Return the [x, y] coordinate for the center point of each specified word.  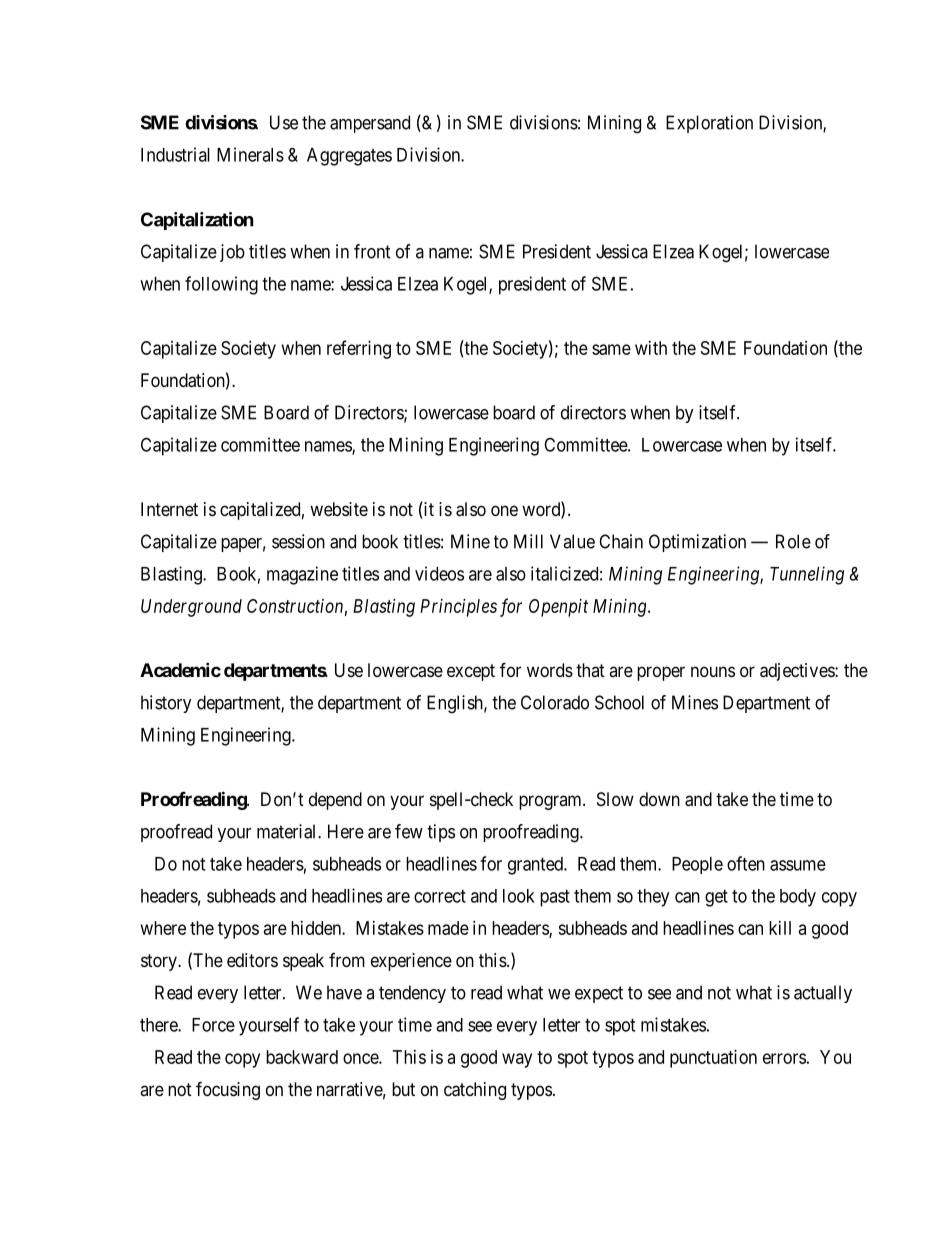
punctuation [713, 1059]
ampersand [370, 124]
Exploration [709, 124]
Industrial [175, 154]
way [517, 1060]
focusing [228, 1090]
